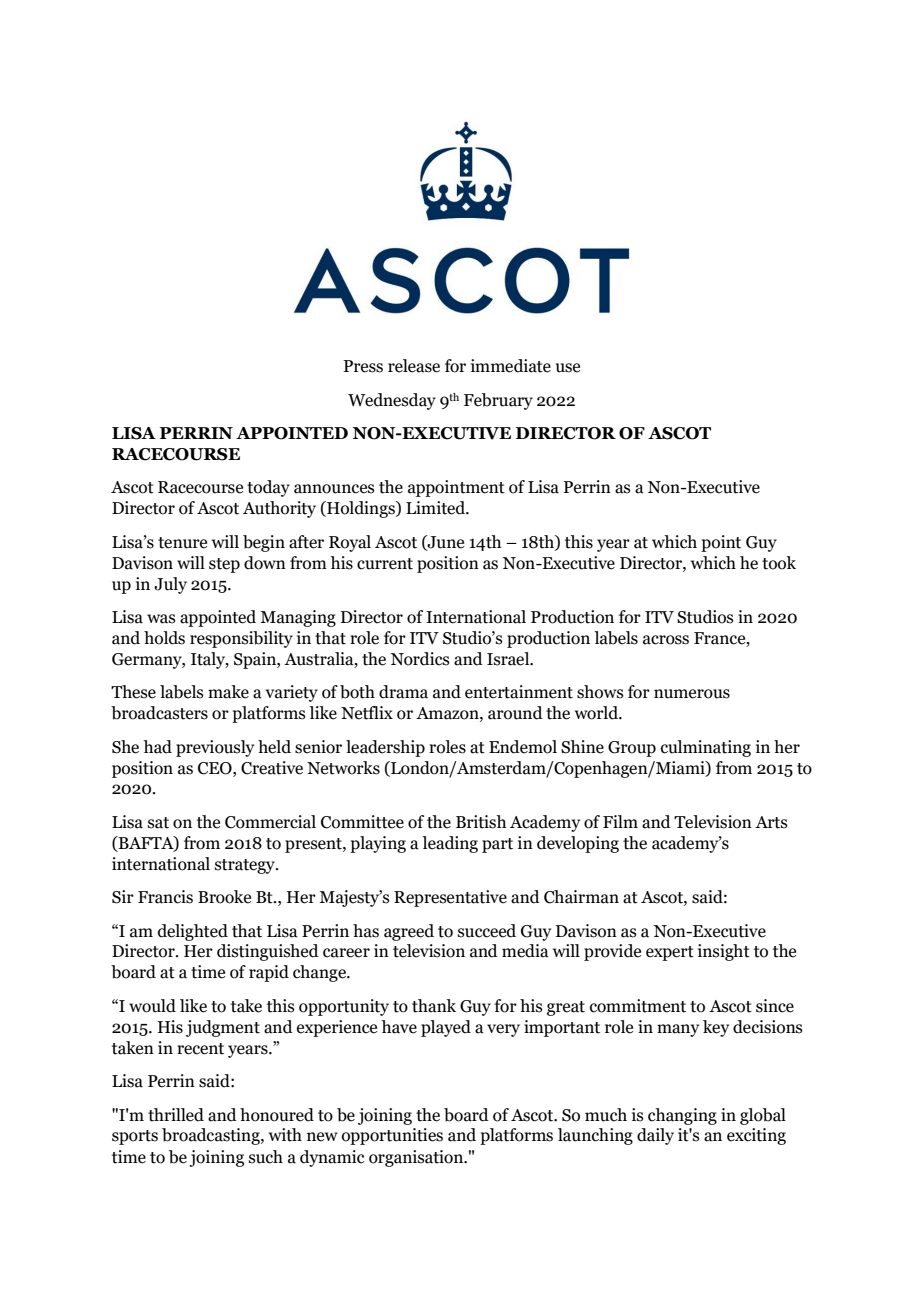 The image size is (924, 1308). I want to click on thrilled, so click(176, 1115).
